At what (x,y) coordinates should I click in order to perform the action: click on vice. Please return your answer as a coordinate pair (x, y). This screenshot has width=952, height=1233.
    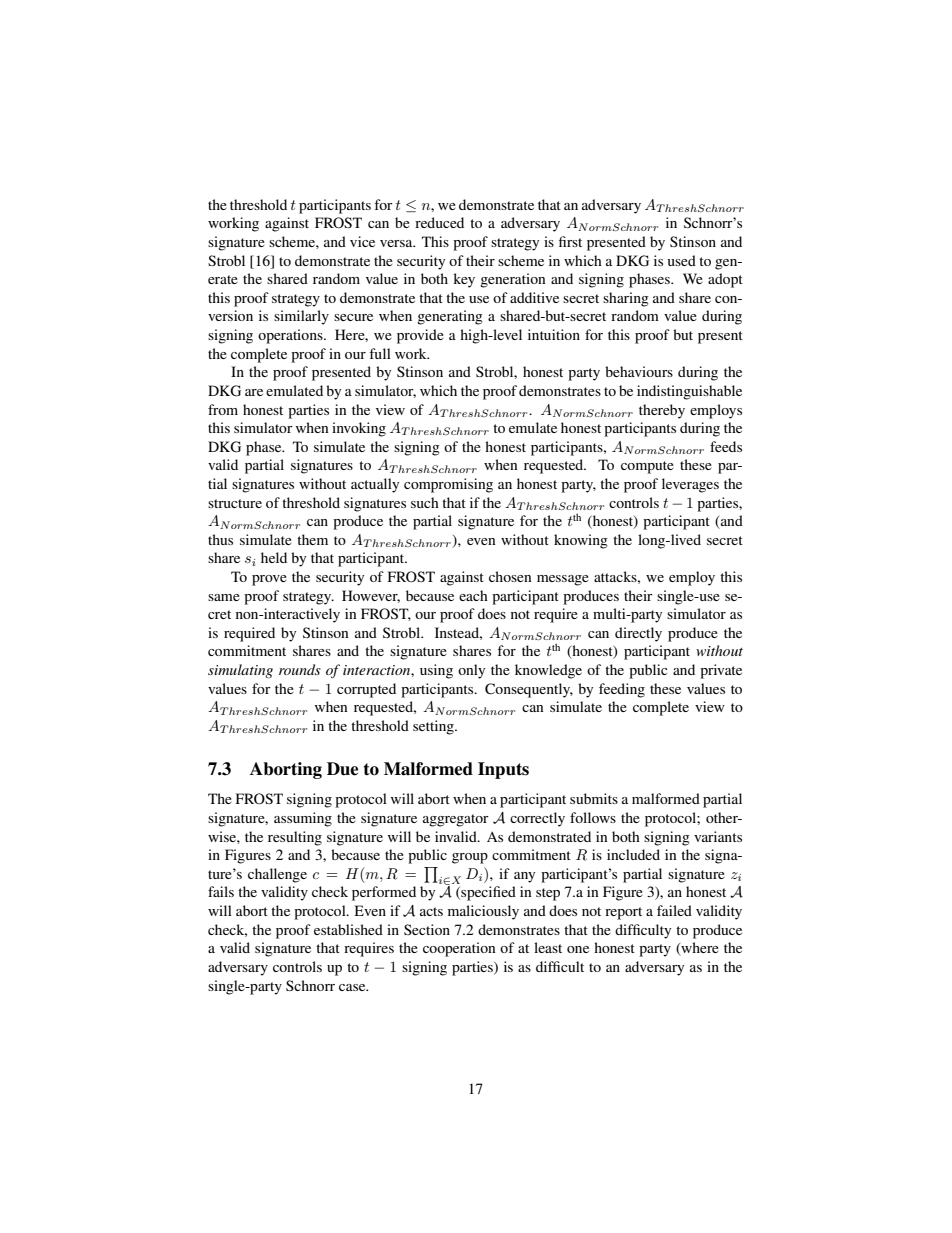
    Looking at the image, I should click on (362, 241).
